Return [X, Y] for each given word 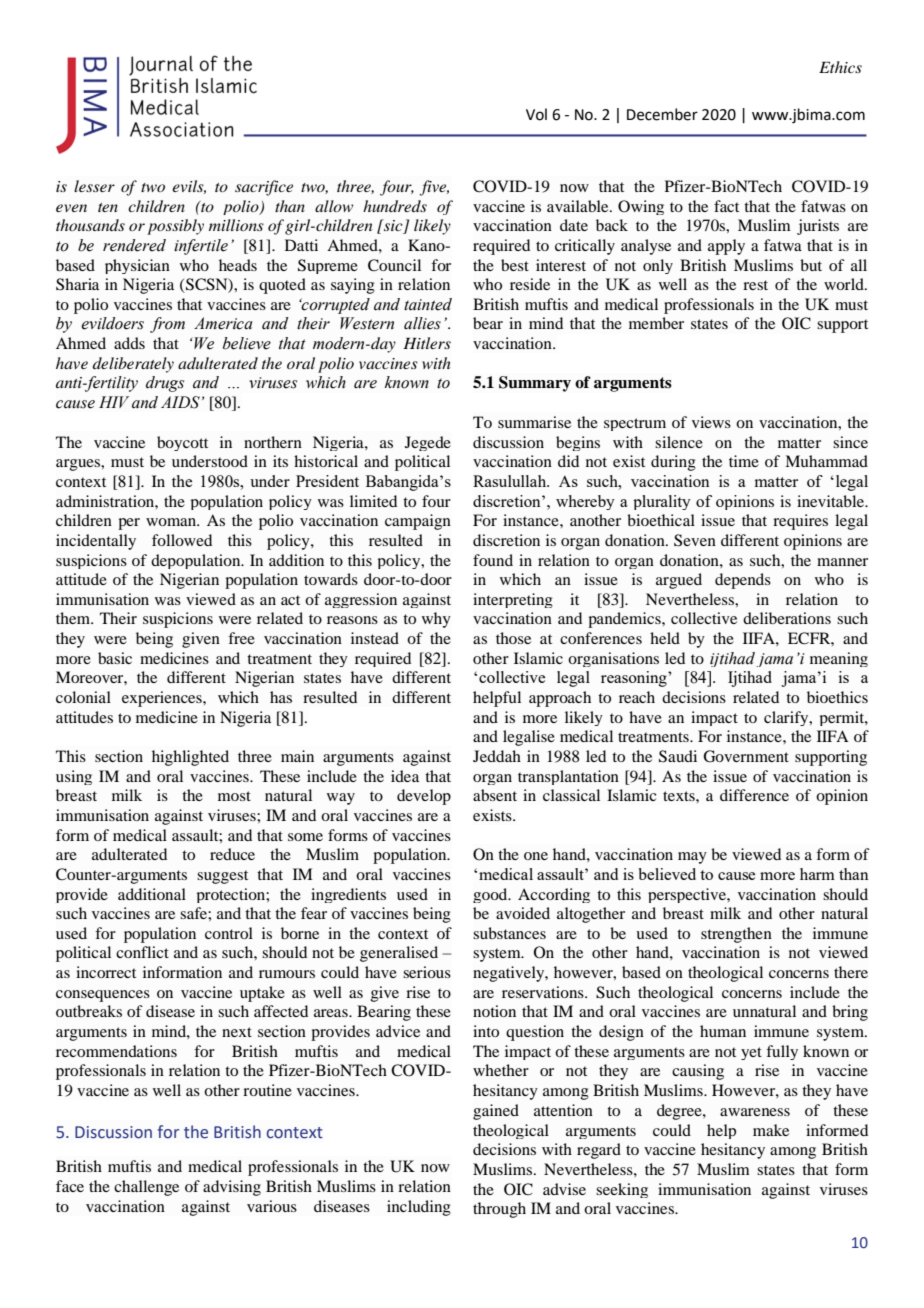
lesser [94, 186]
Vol [536, 114]
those [513, 638]
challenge [146, 1188]
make [771, 1130]
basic [115, 658]
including [419, 1208]
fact [726, 206]
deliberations [787, 618]
